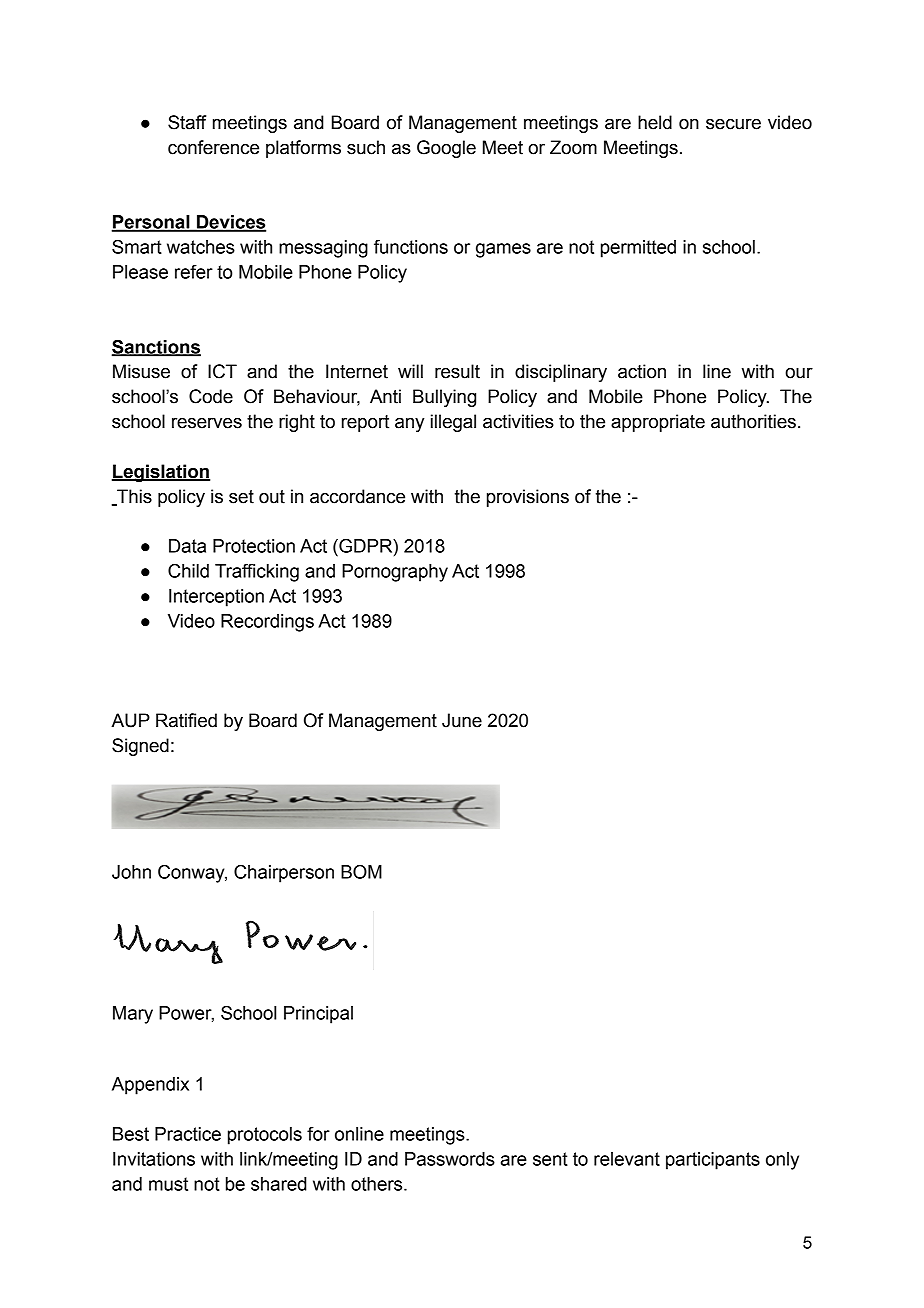 Image resolution: width=924 pixels, height=1308 pixels. Describe the element at coordinates (188, 1134) in the screenshot. I see `Practice` at that location.
